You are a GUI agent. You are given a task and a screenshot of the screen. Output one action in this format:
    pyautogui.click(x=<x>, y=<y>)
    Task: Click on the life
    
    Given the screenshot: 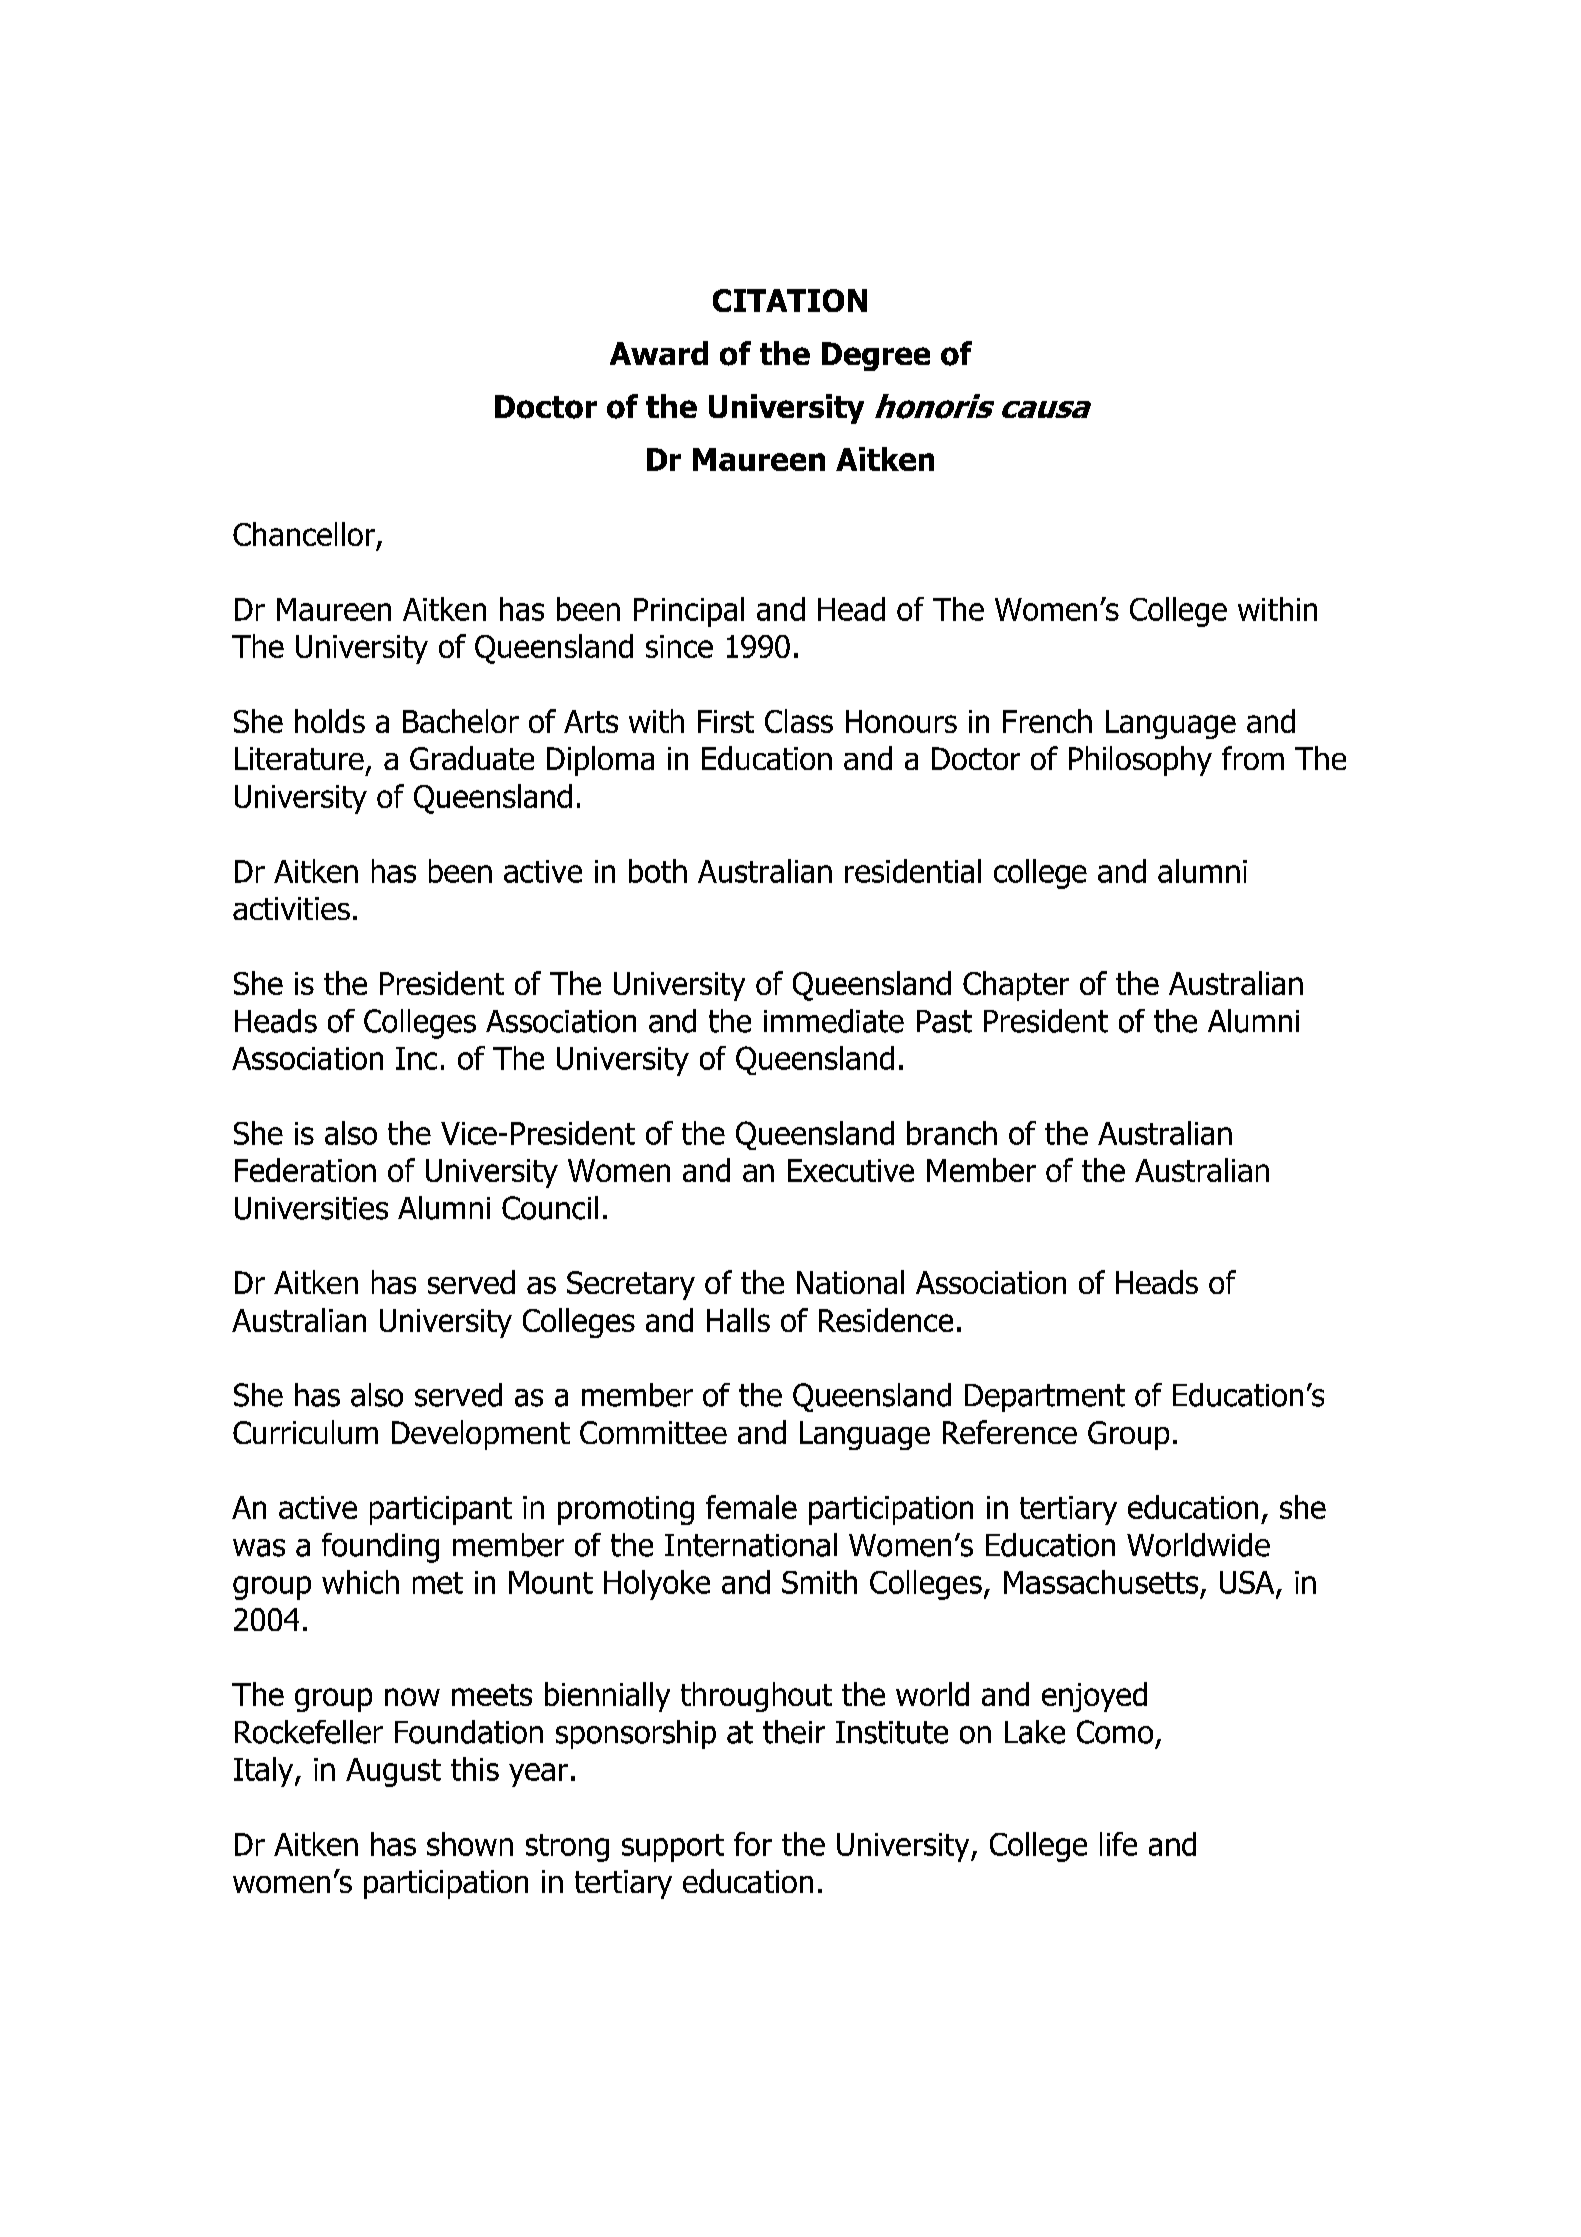 What is the action you would take?
    pyautogui.click(x=1118, y=1844)
